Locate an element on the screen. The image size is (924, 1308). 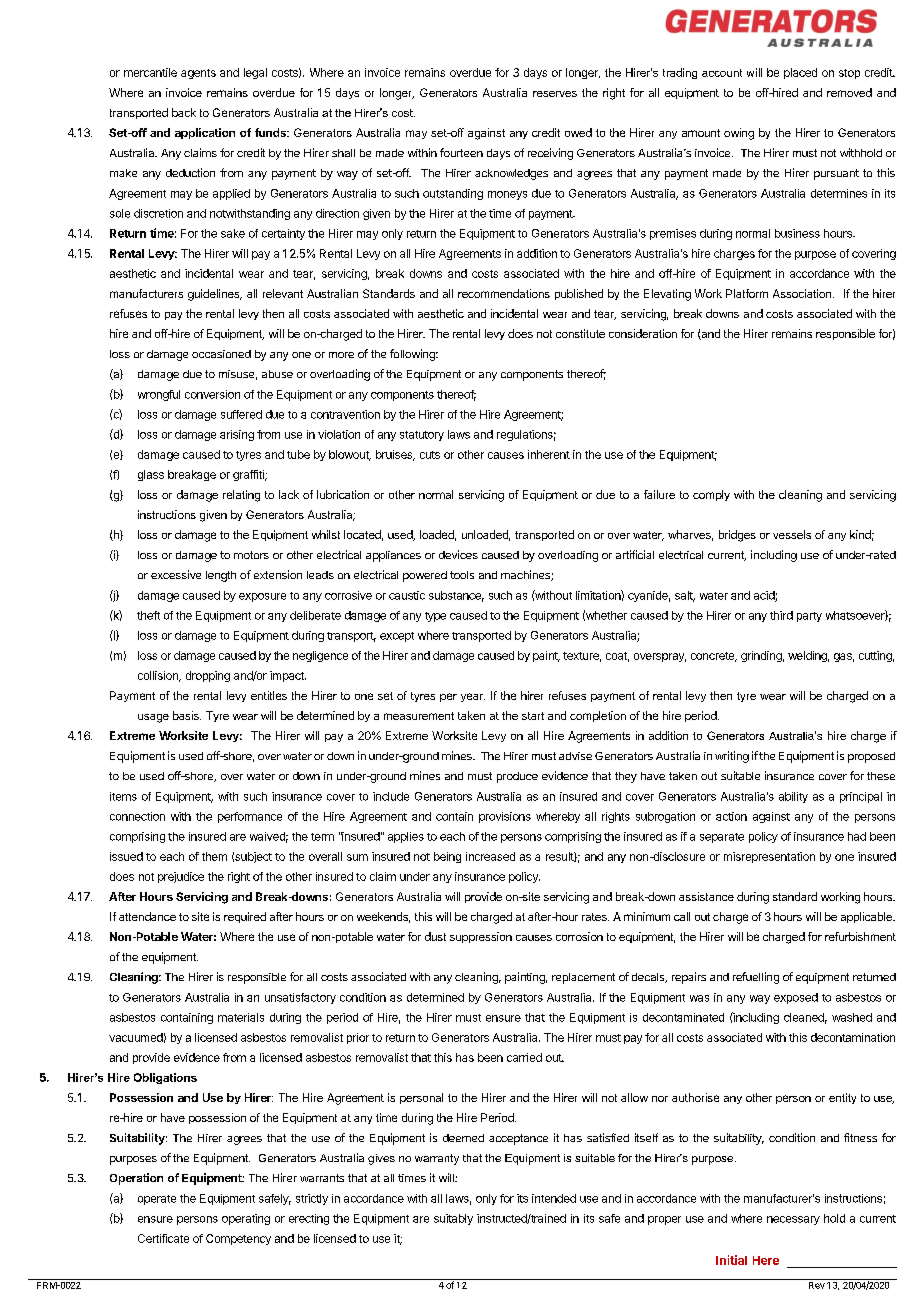
them is located at coordinates (214, 856).
